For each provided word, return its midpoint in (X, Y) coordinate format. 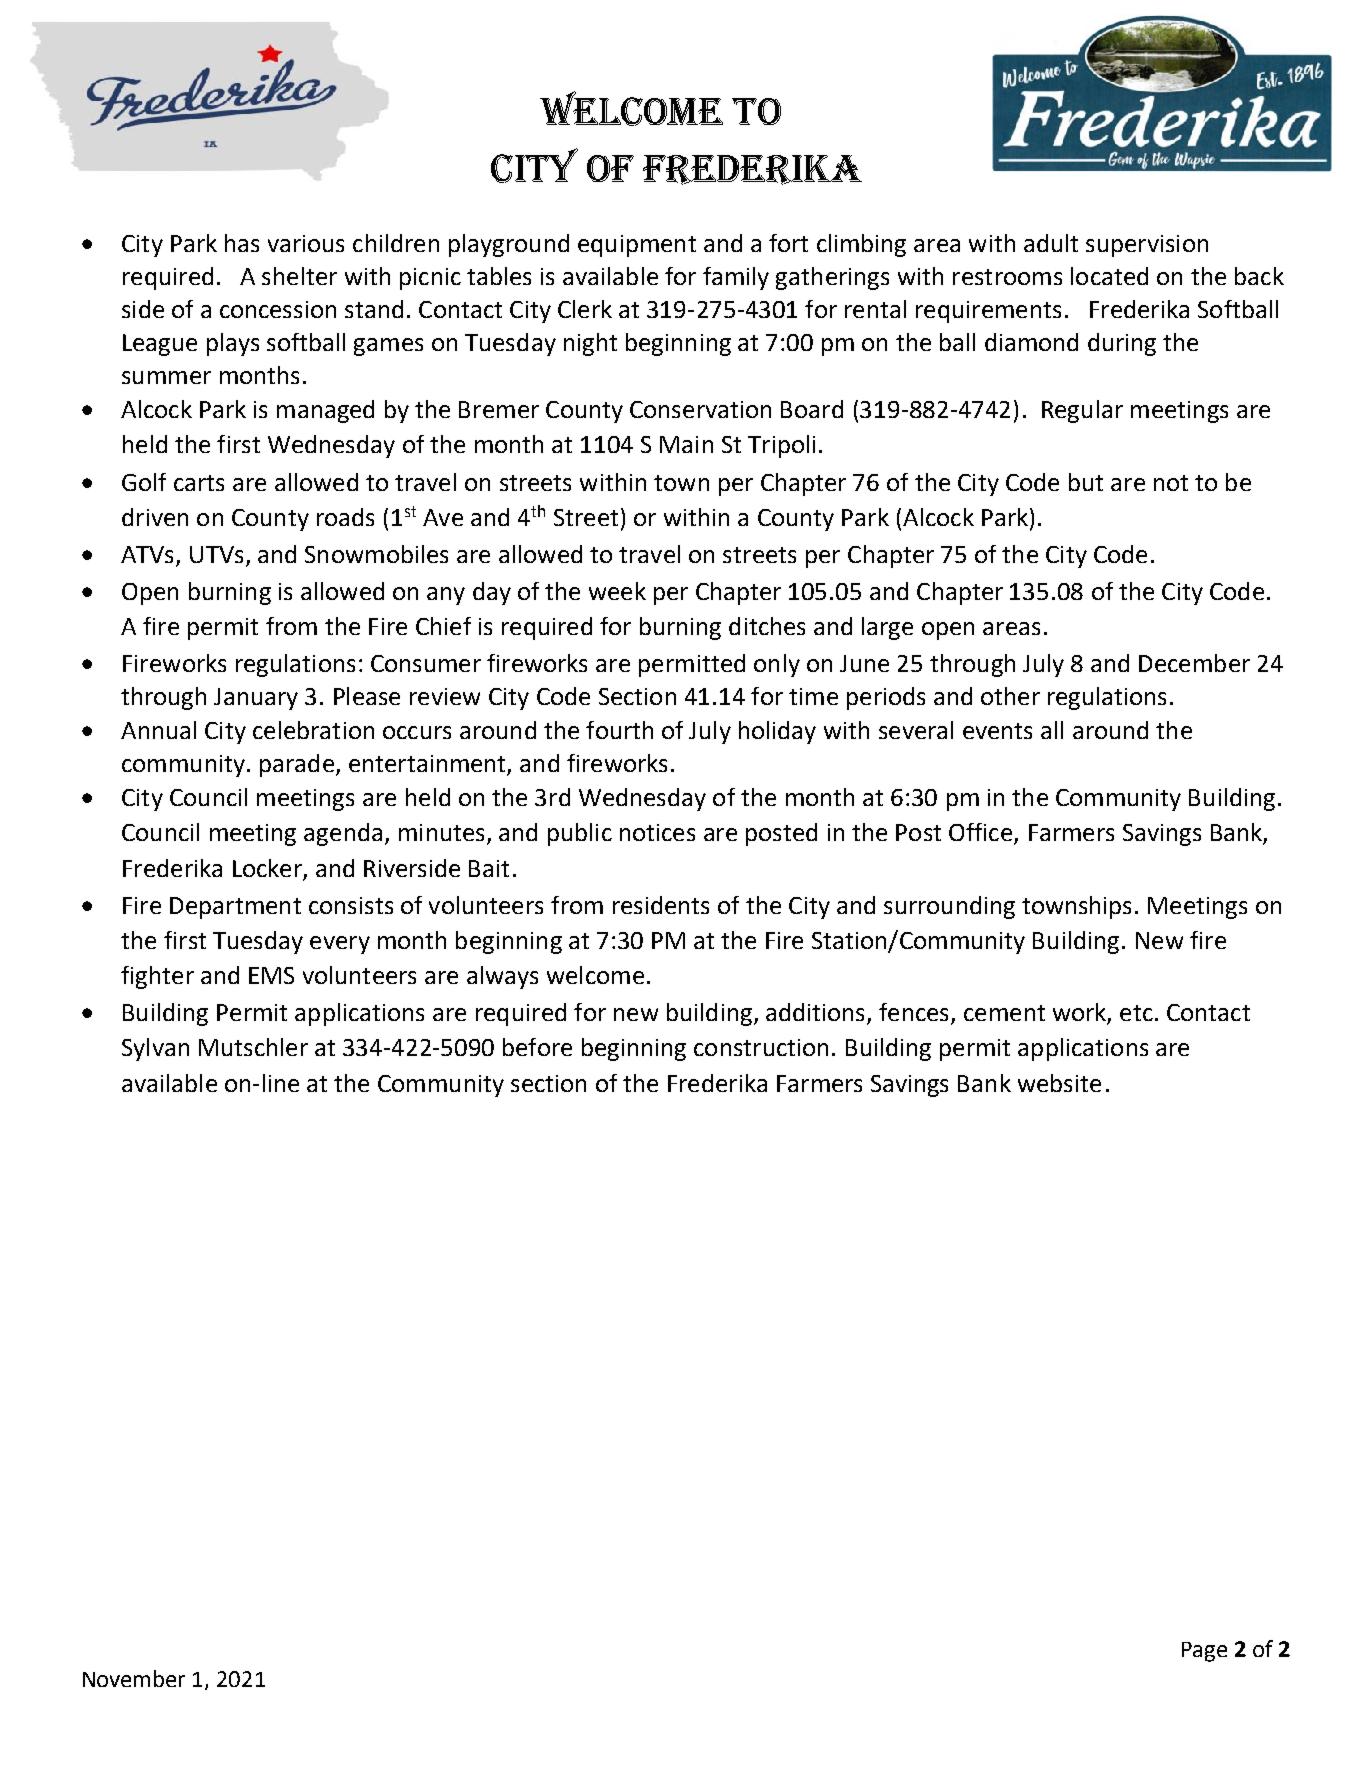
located (1109, 276)
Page (1204, 1652)
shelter (299, 276)
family (736, 278)
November (134, 1678)
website (1059, 1083)
